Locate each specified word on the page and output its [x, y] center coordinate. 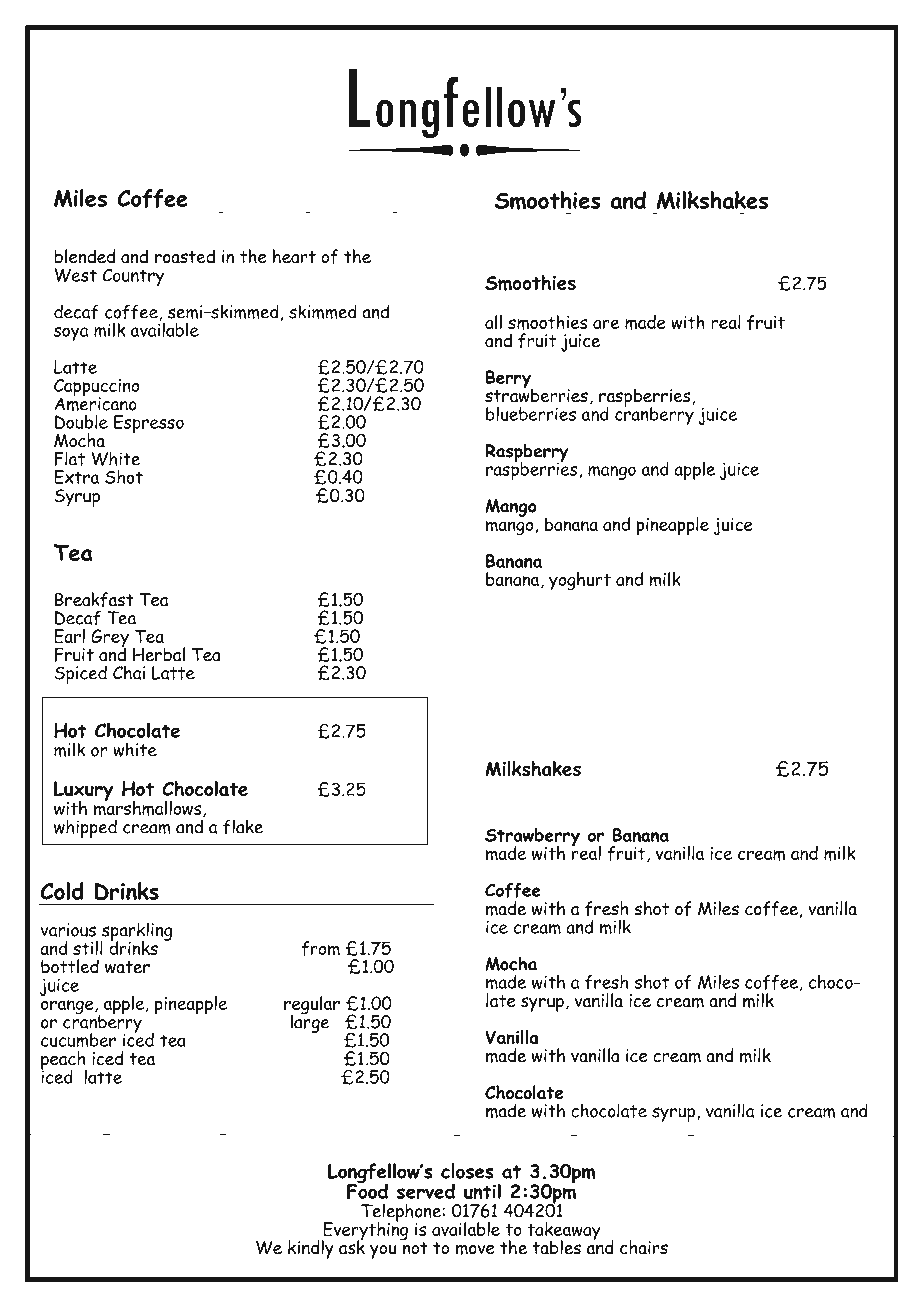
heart [294, 256]
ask [352, 1246]
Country [133, 277]
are [606, 324]
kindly [311, 1249]
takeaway [564, 1232]
